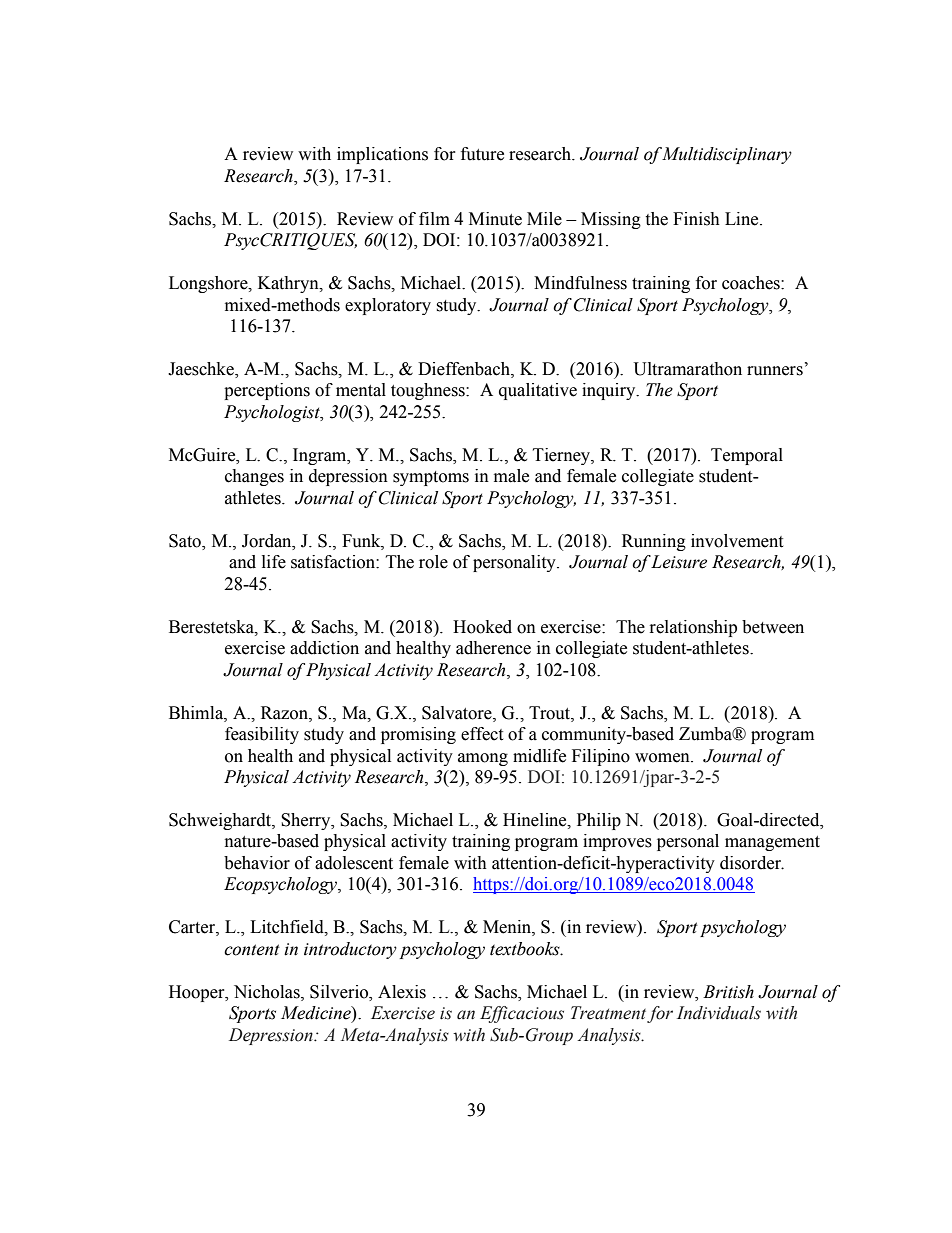 The image size is (952, 1233). What do you see at coordinates (775, 371) in the screenshot?
I see `runners` at bounding box center [775, 371].
